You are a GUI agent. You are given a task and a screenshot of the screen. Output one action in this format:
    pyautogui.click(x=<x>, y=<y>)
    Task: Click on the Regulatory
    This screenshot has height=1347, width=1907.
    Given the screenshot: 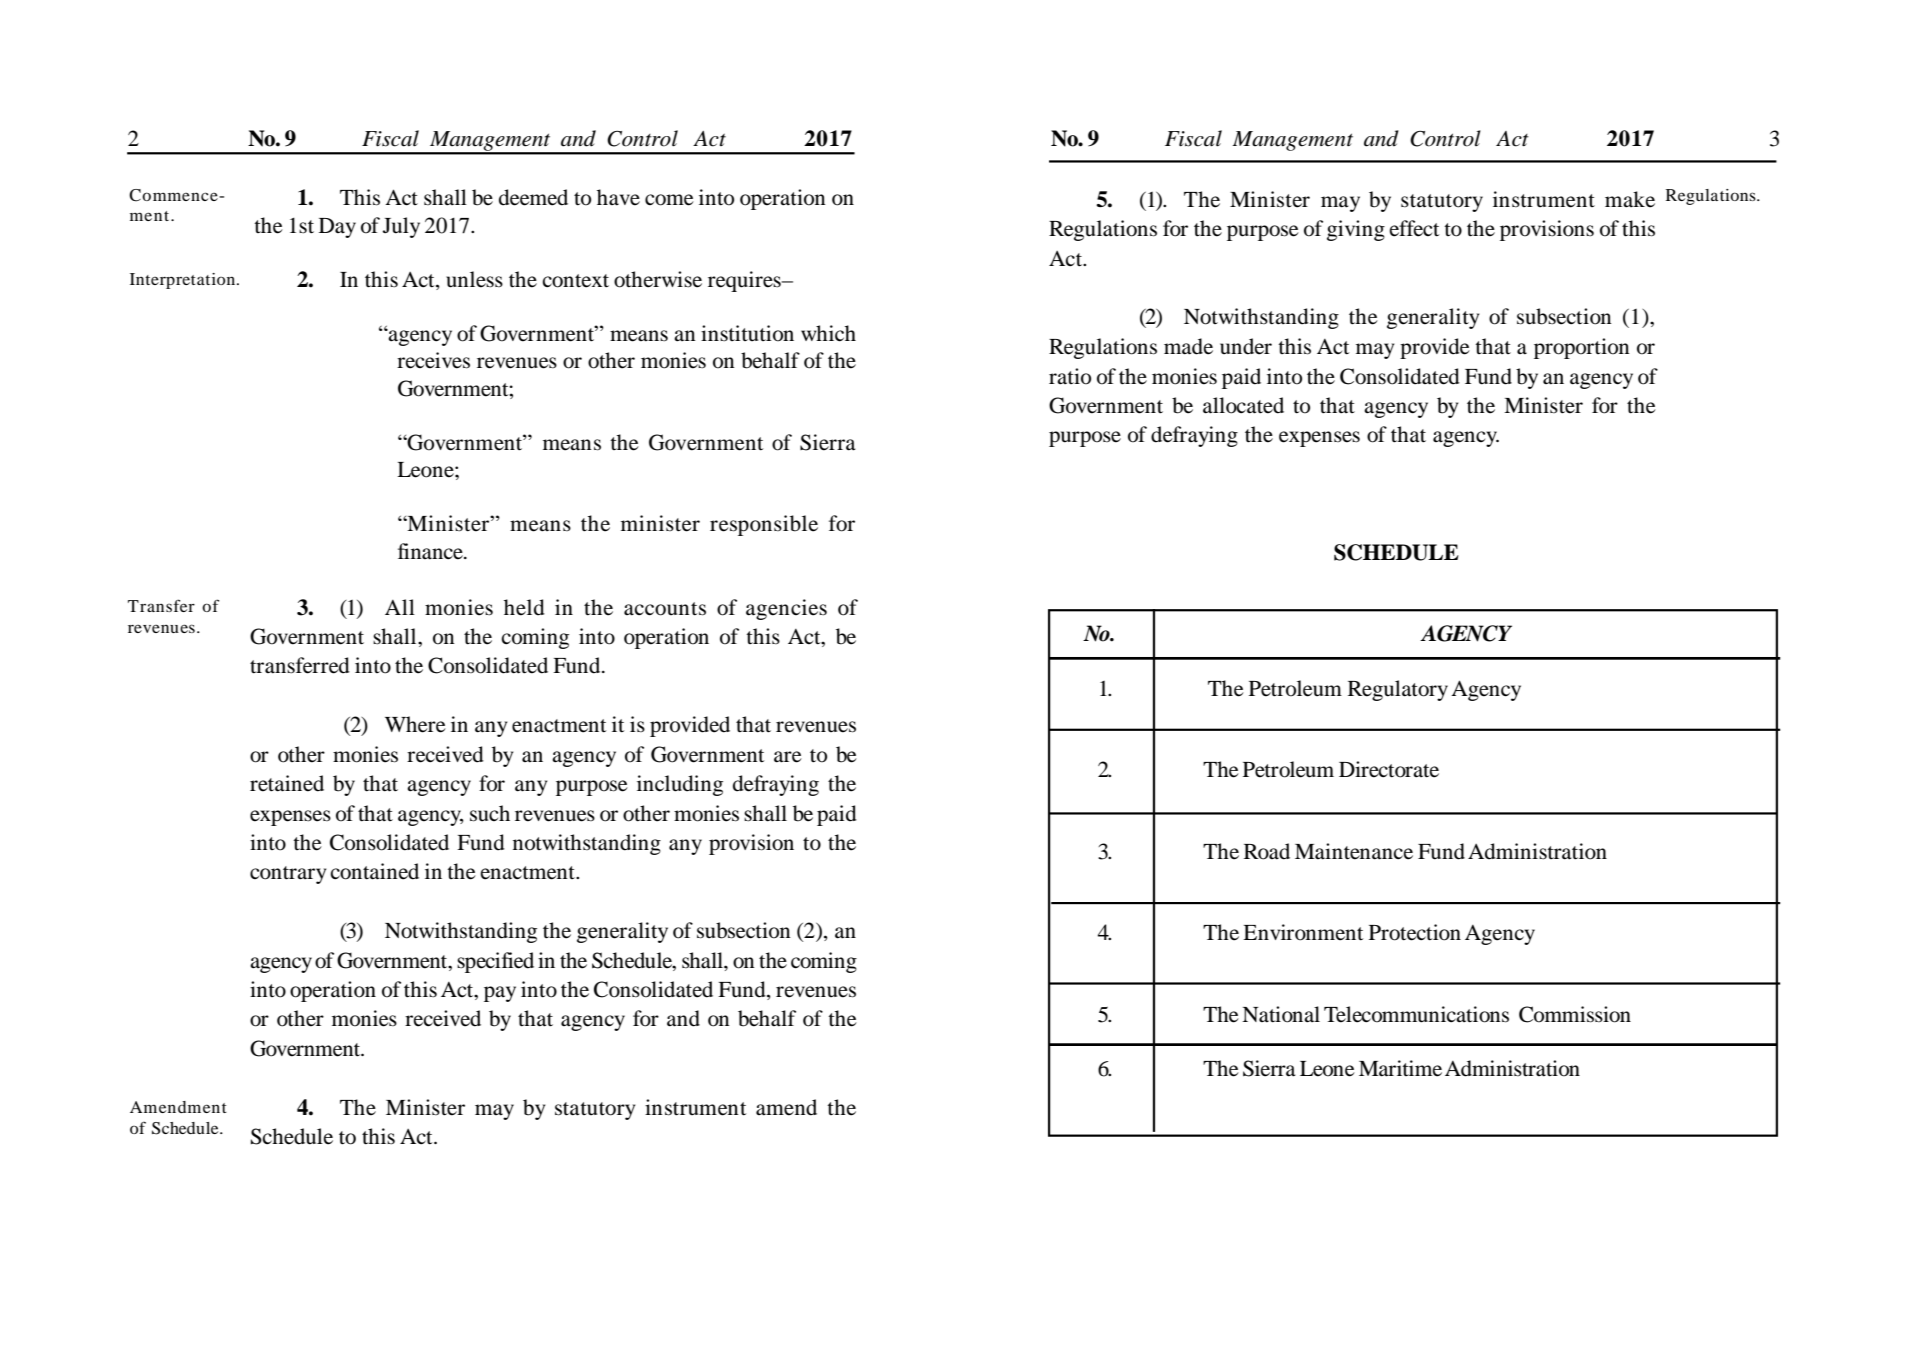 What is the action you would take?
    pyautogui.click(x=1398, y=690)
